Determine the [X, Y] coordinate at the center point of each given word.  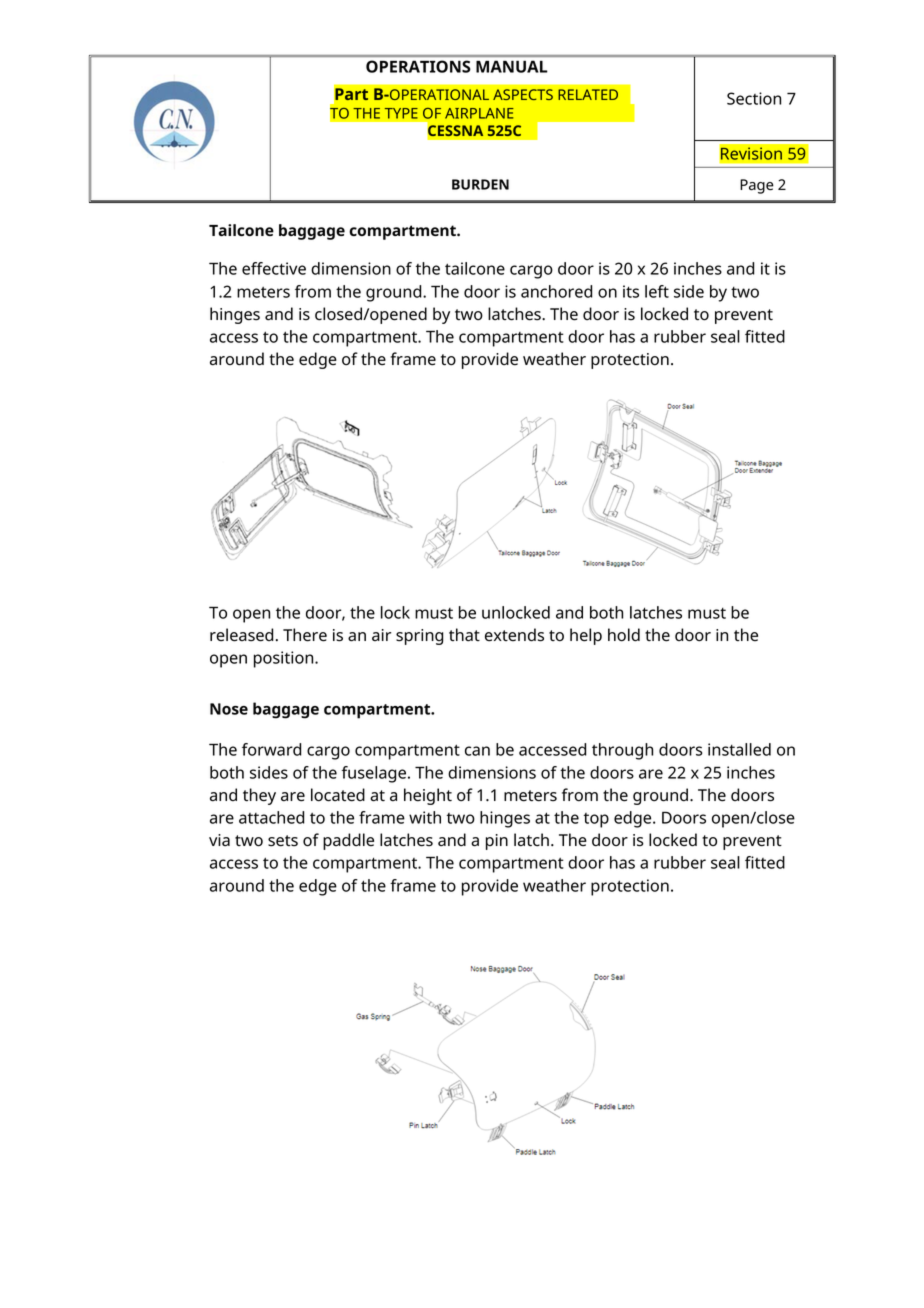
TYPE [401, 113]
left [657, 291]
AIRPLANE [479, 113]
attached [272, 817]
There [305, 635]
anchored [557, 291]
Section [754, 98]
